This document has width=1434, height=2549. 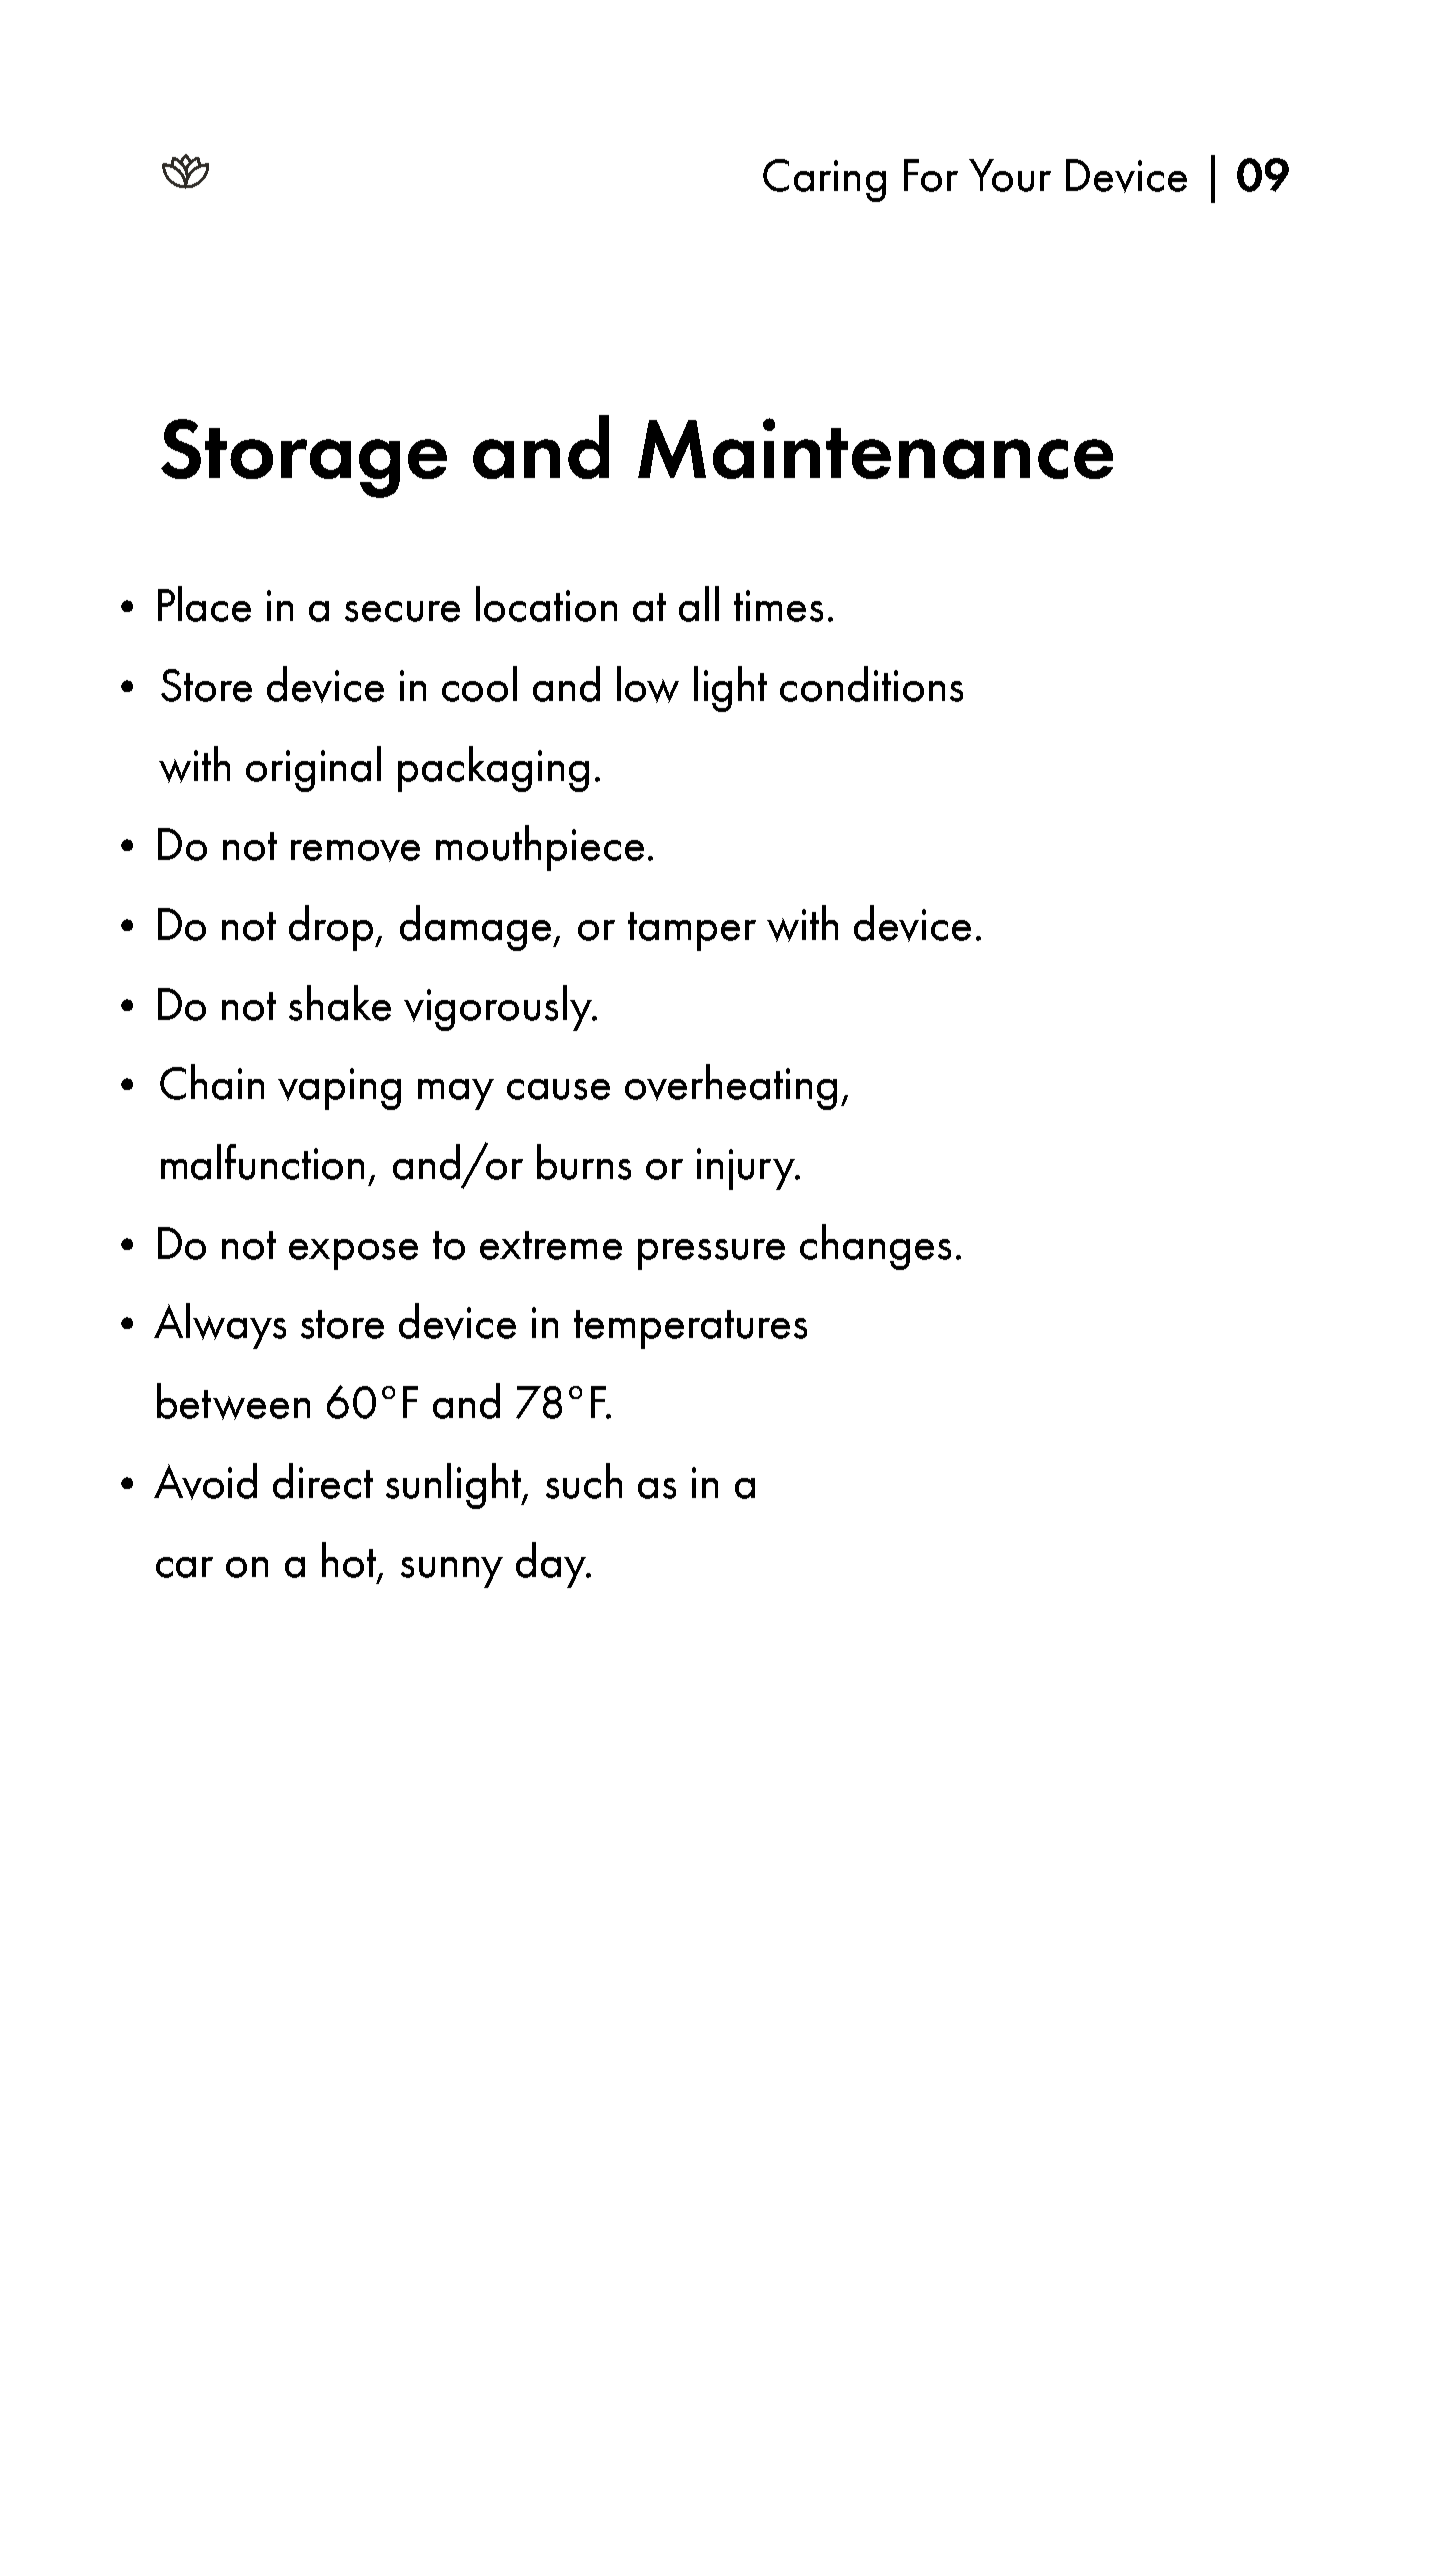 I want to click on changes, so click(x=875, y=1247).
